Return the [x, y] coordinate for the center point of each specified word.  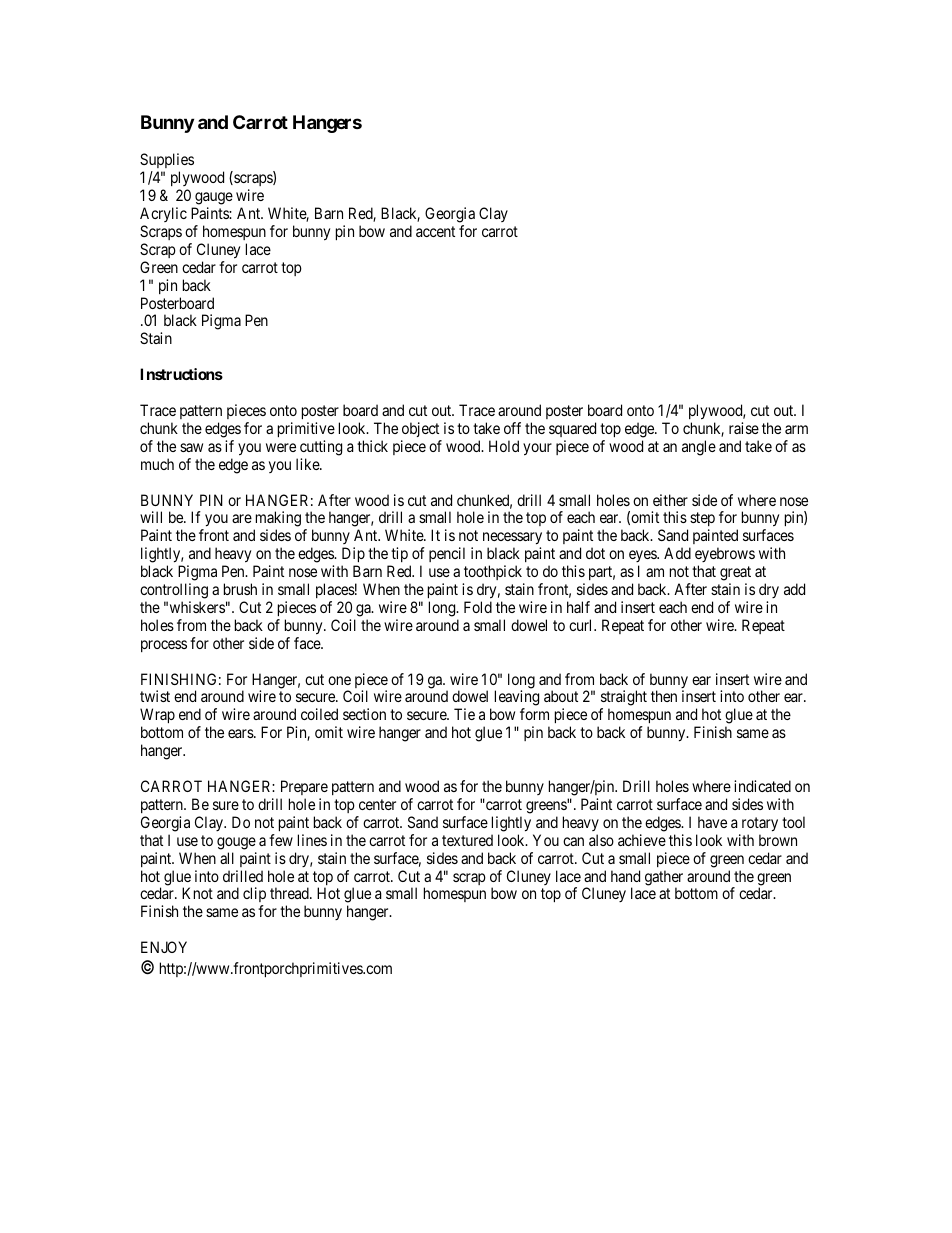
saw [191, 447]
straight [623, 699]
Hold [504, 446]
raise [744, 428]
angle [699, 448]
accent [435, 231]
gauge [214, 198]
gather [664, 879]
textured [467, 840]
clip [254, 896]
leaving [517, 699]
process [164, 646]
